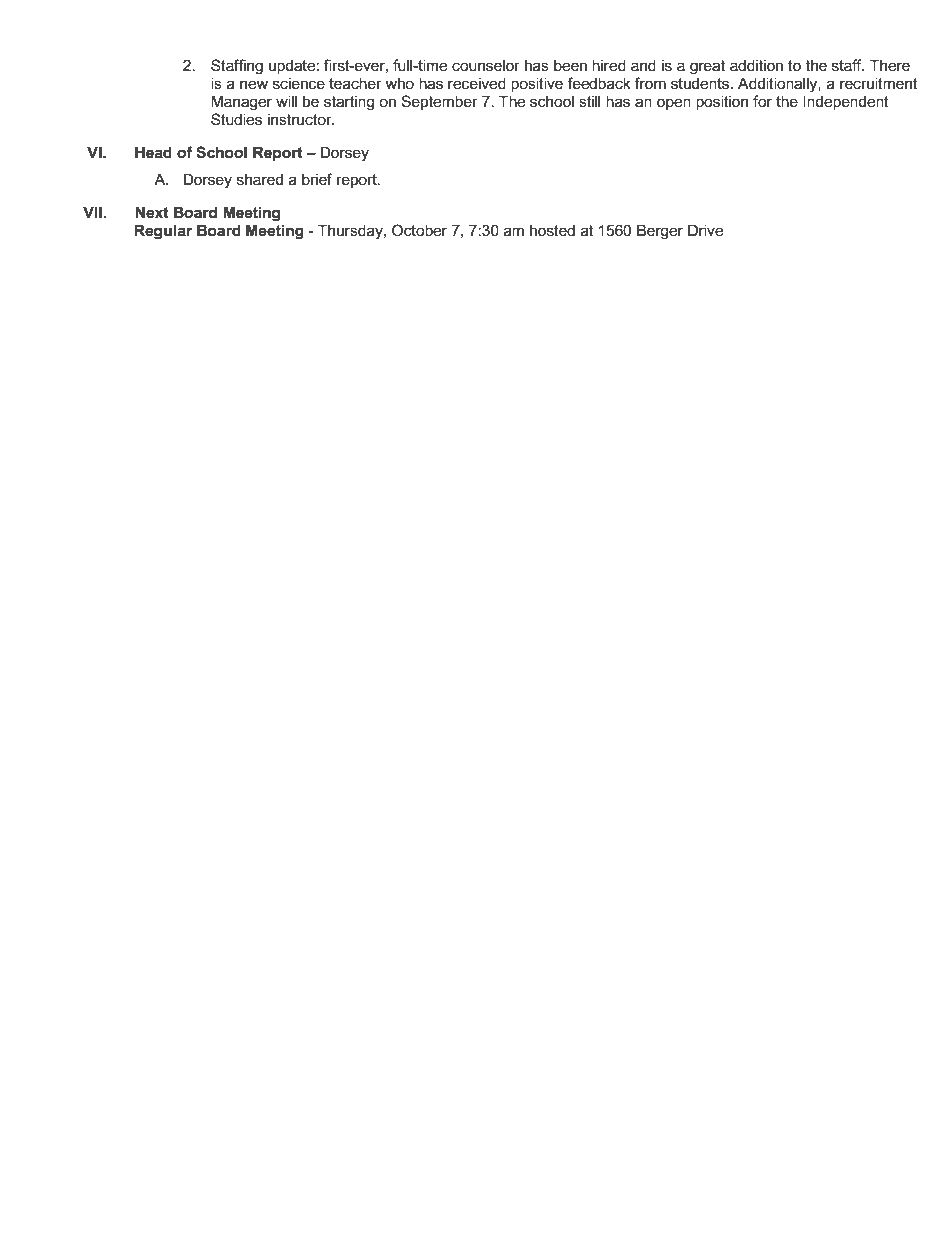 The height and width of the screenshot is (1233, 952). What do you see at coordinates (846, 102) in the screenshot?
I see `Independent` at bounding box center [846, 102].
